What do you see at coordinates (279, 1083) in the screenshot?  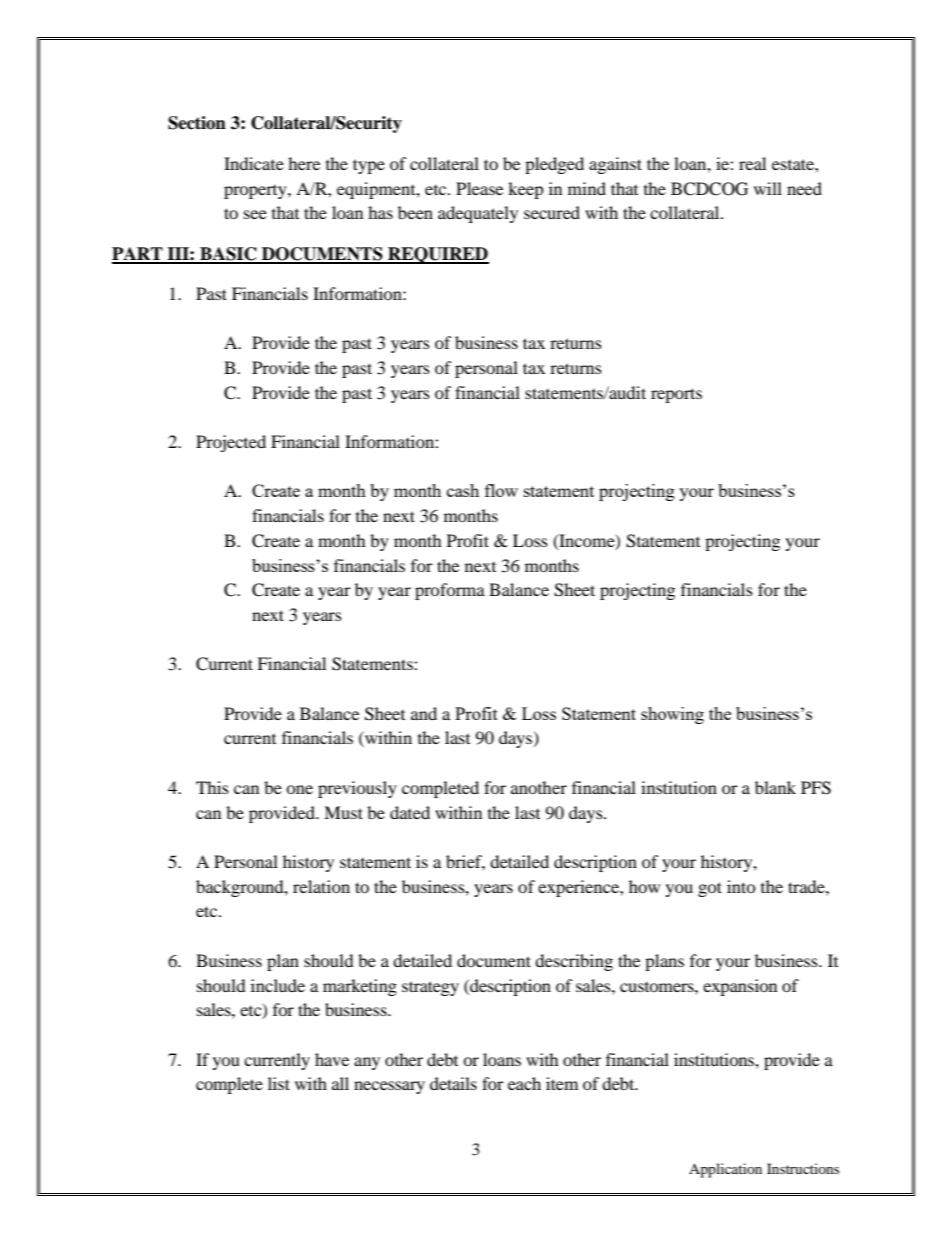 I see `list` at bounding box center [279, 1083].
